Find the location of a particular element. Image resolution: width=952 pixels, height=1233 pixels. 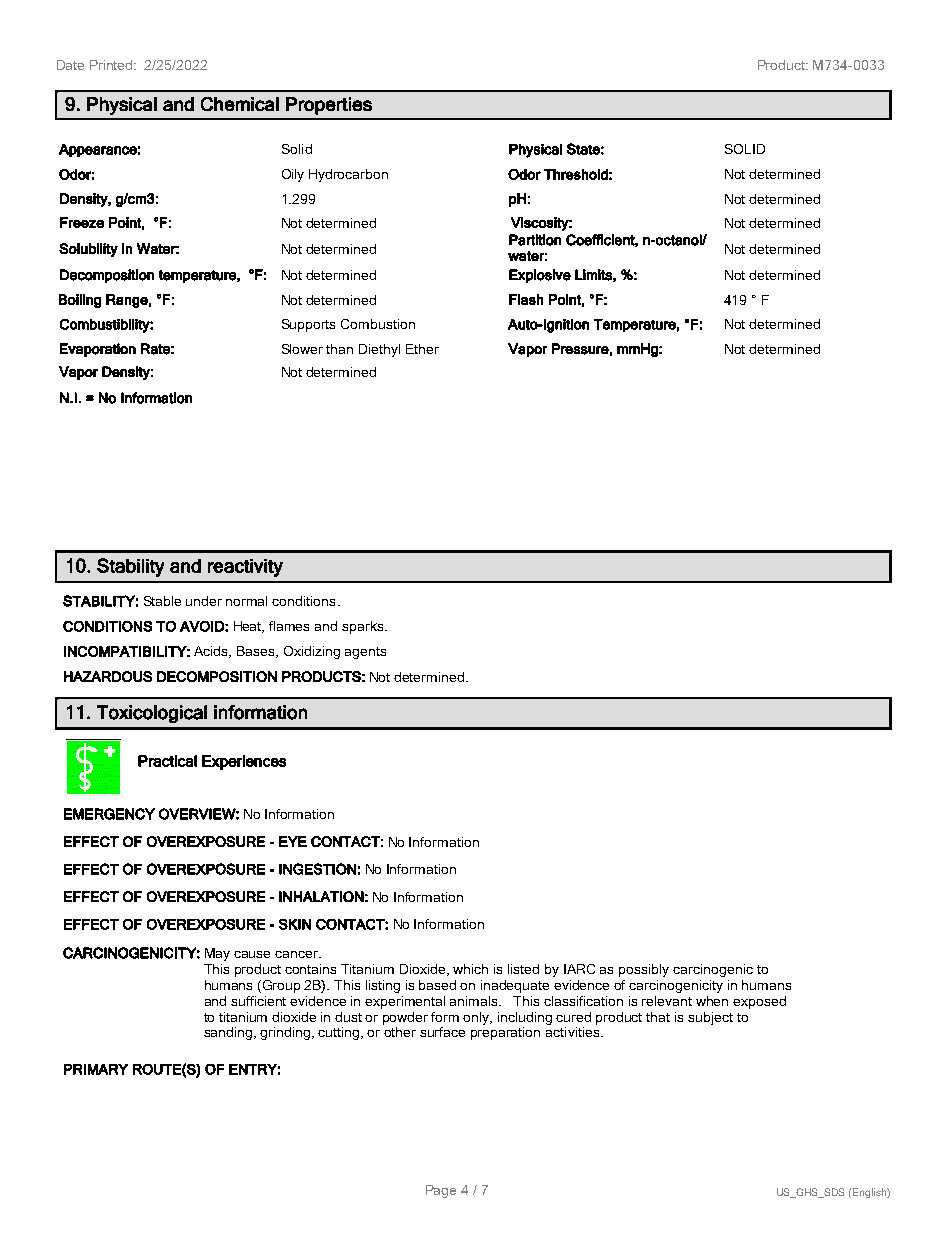

Properties is located at coordinates (329, 106).
